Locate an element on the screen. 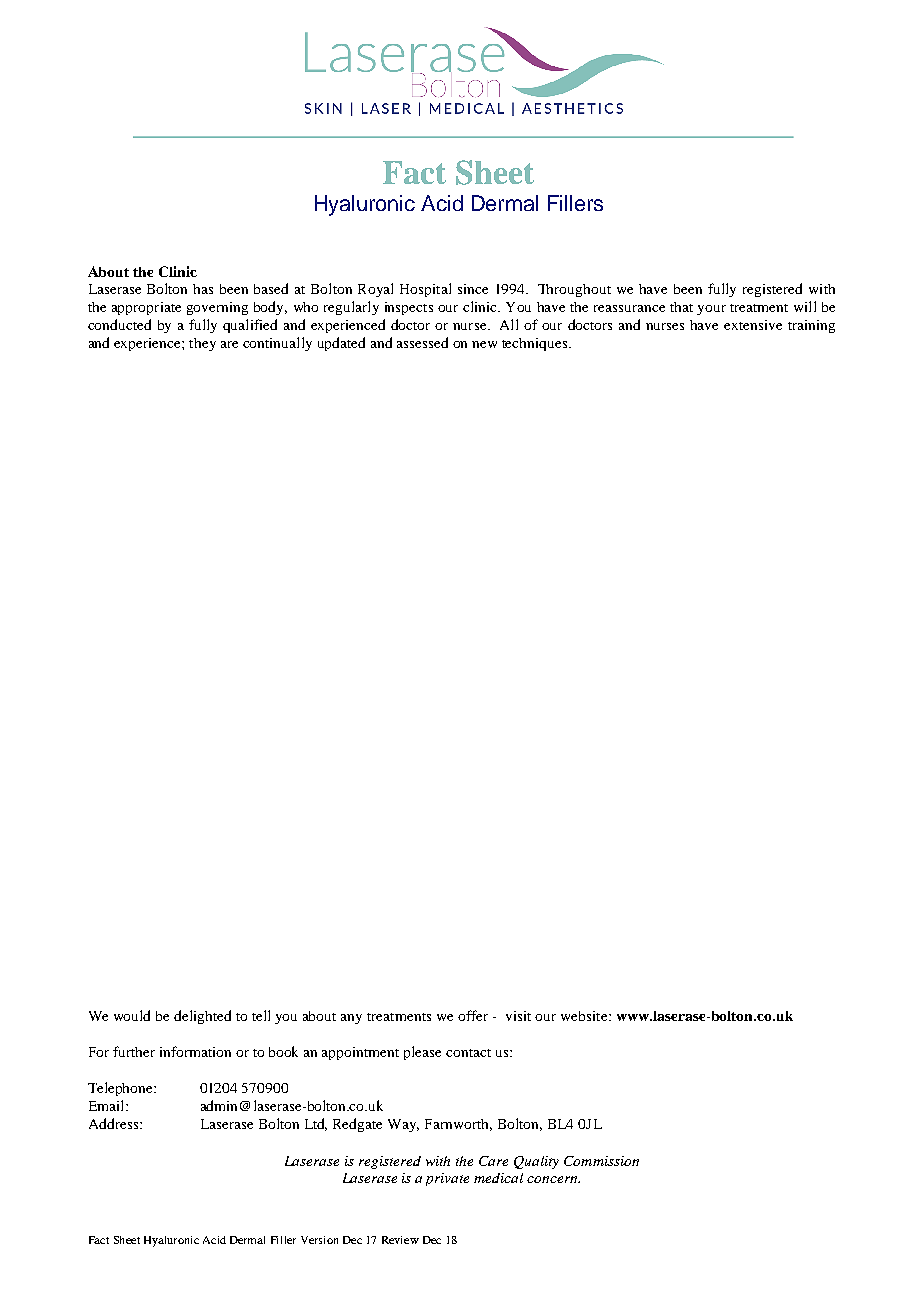 This screenshot has width=924, height=1308. since is located at coordinates (473, 289).
